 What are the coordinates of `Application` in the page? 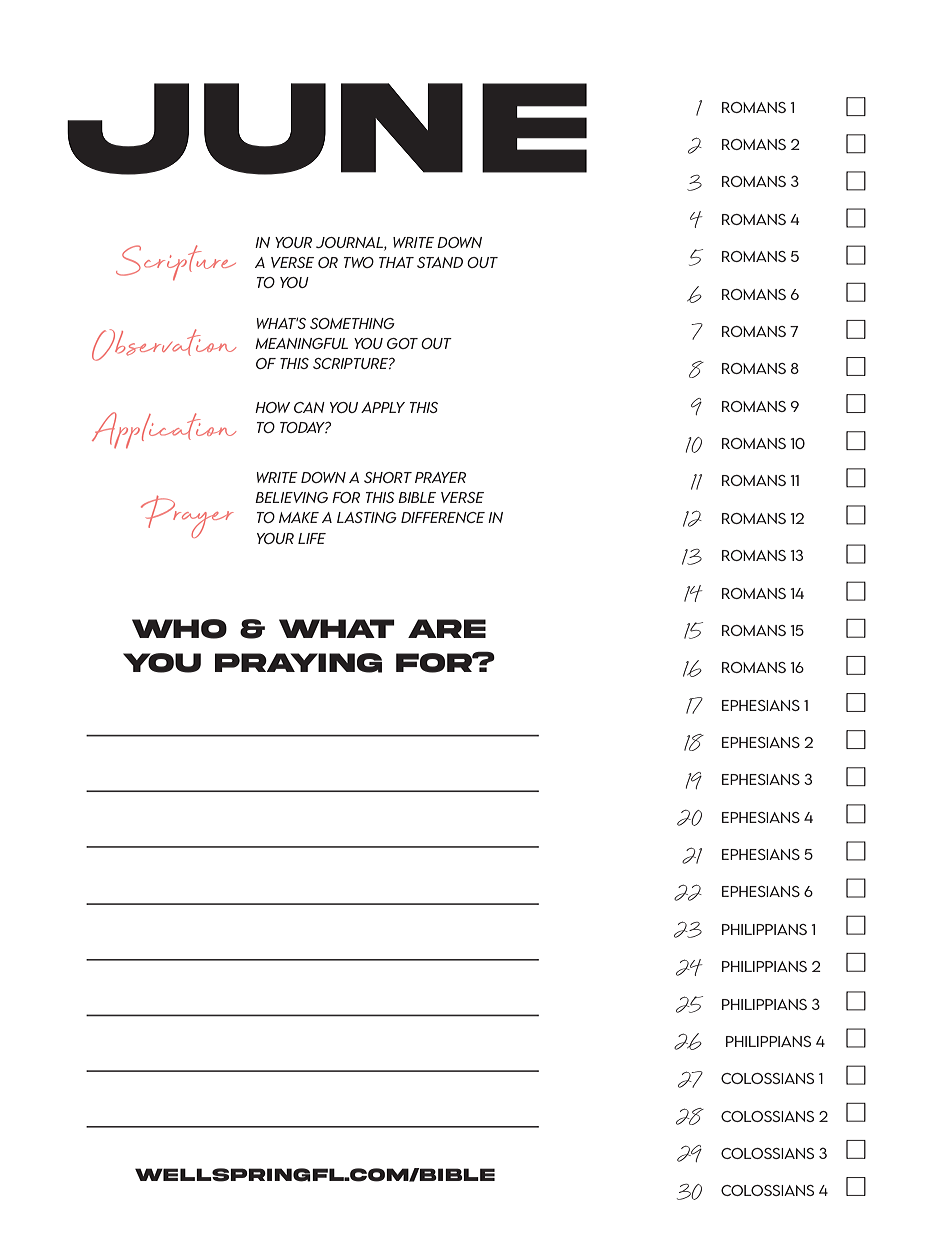 It's located at (164, 430).
